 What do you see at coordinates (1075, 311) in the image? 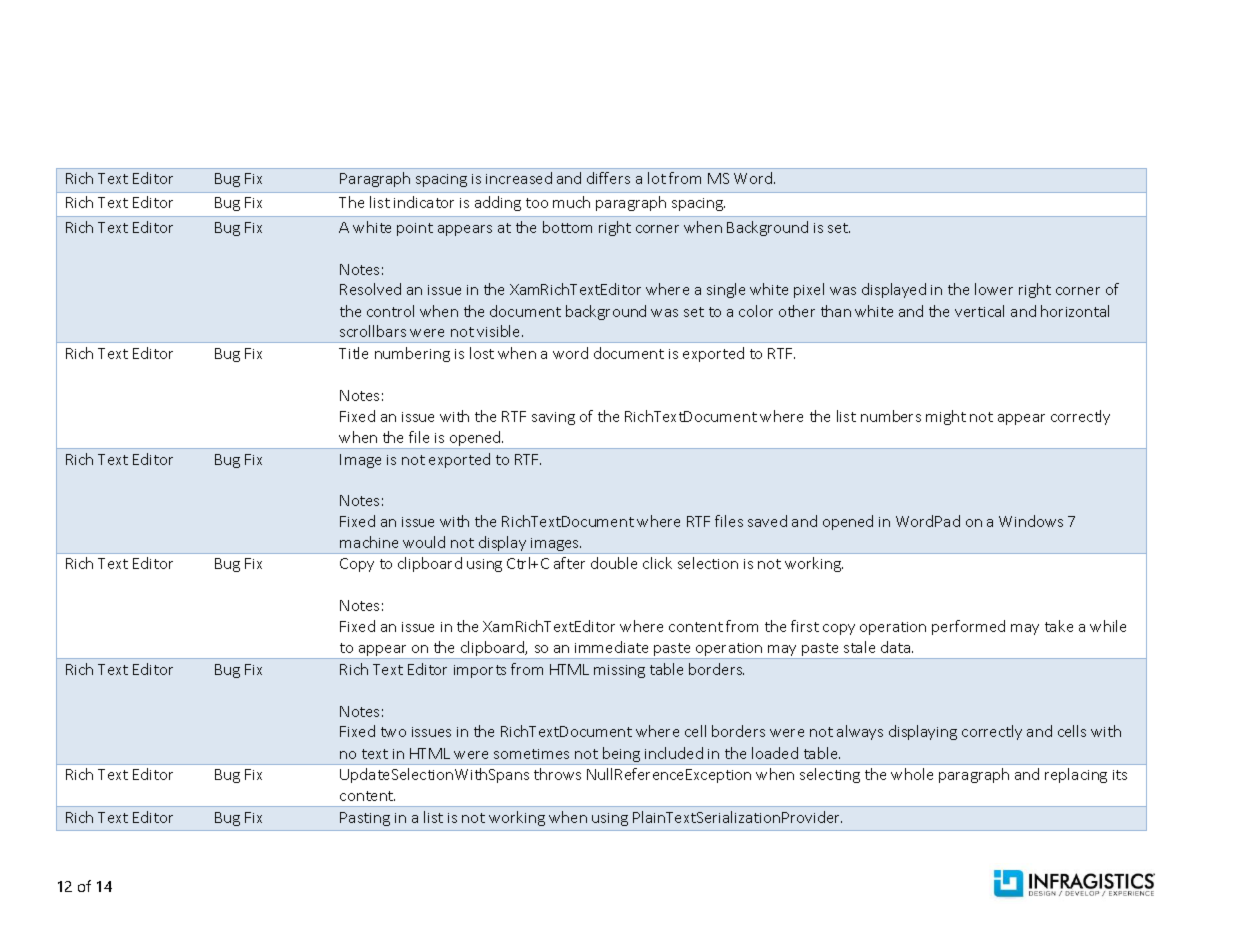
I see `horizontal` at bounding box center [1075, 311].
